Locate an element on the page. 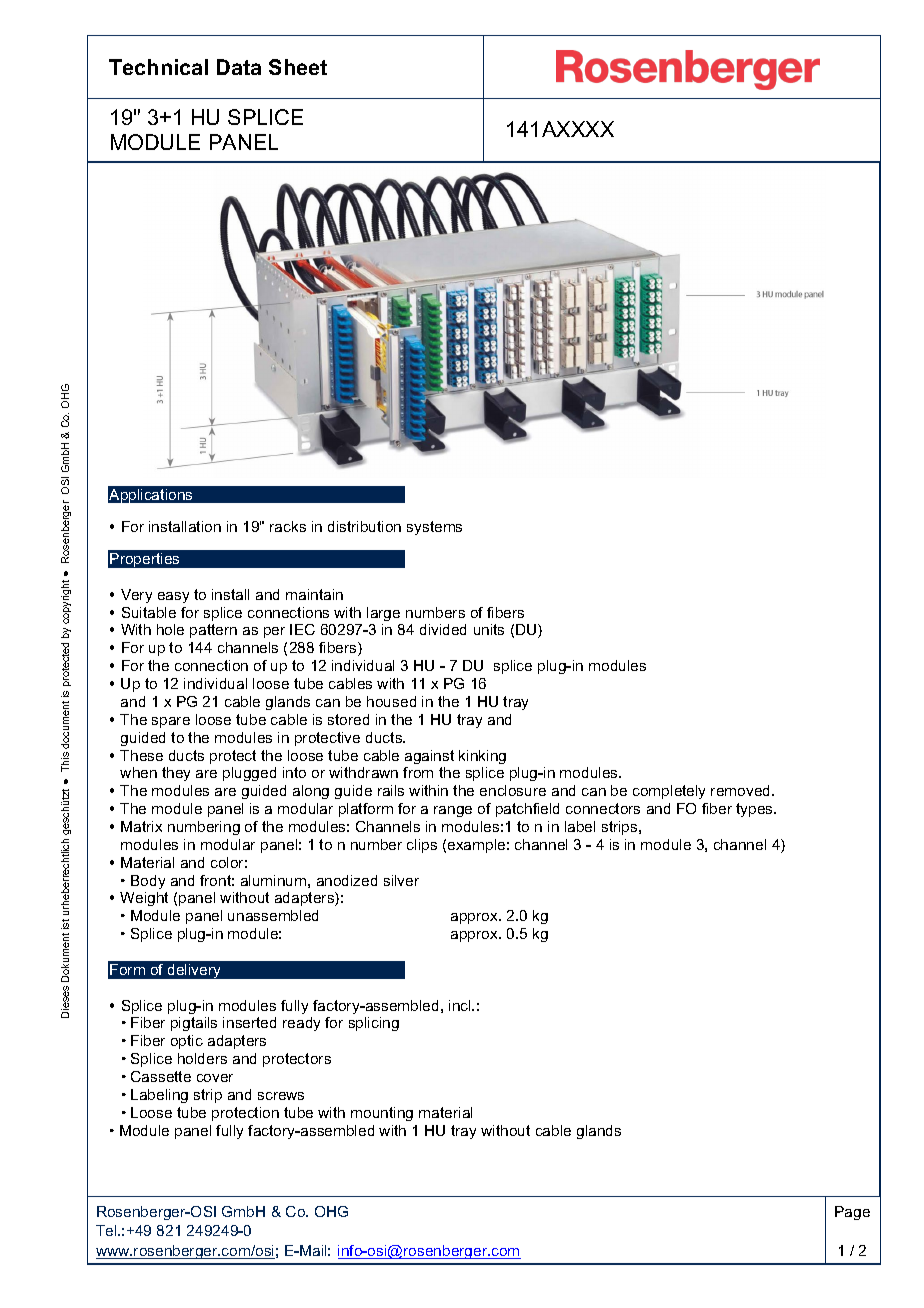 The image size is (924, 1308). Data is located at coordinates (239, 67).
